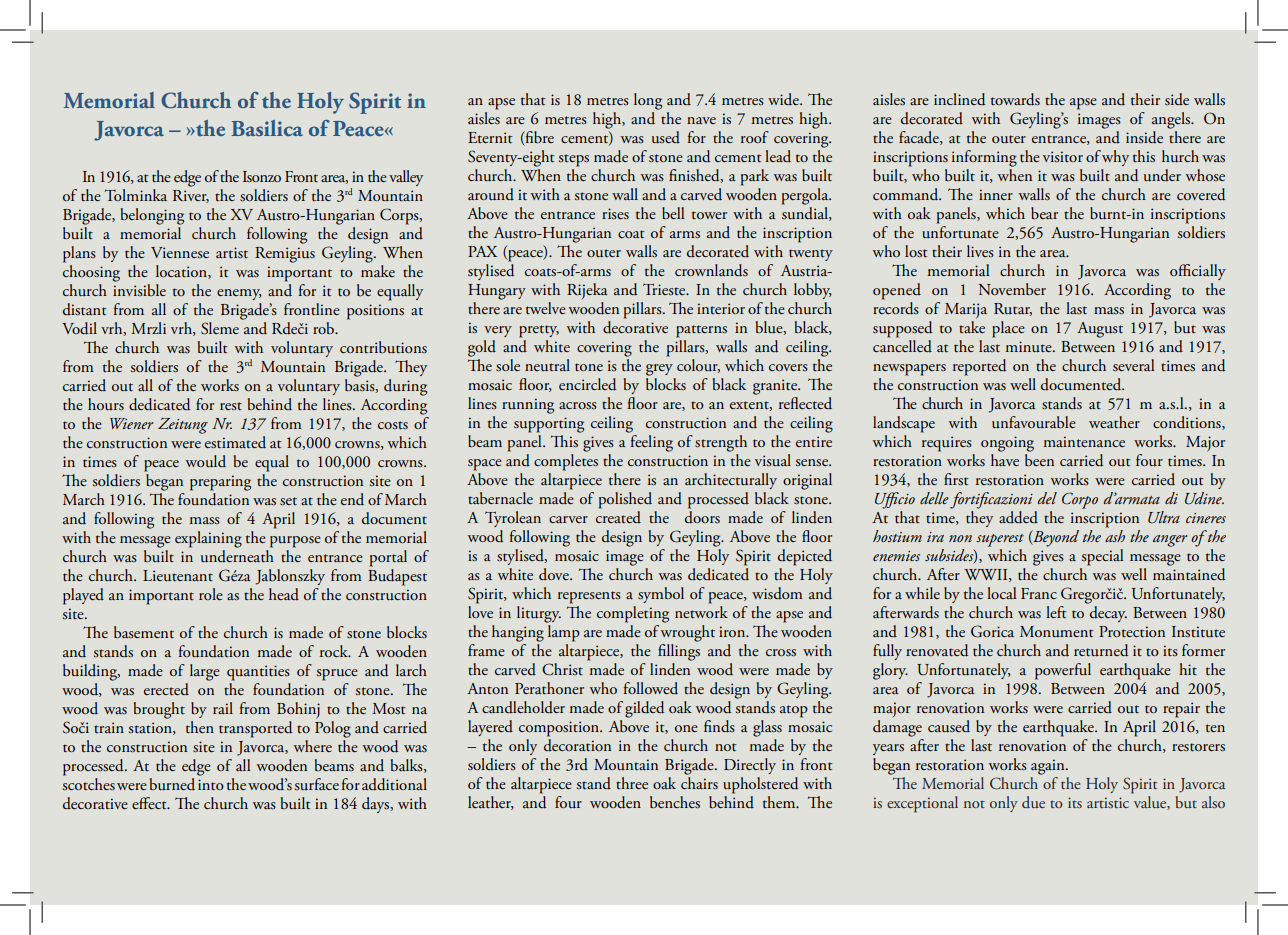 This screenshot has width=1288, height=935. I want to click on lives, so click(980, 251).
